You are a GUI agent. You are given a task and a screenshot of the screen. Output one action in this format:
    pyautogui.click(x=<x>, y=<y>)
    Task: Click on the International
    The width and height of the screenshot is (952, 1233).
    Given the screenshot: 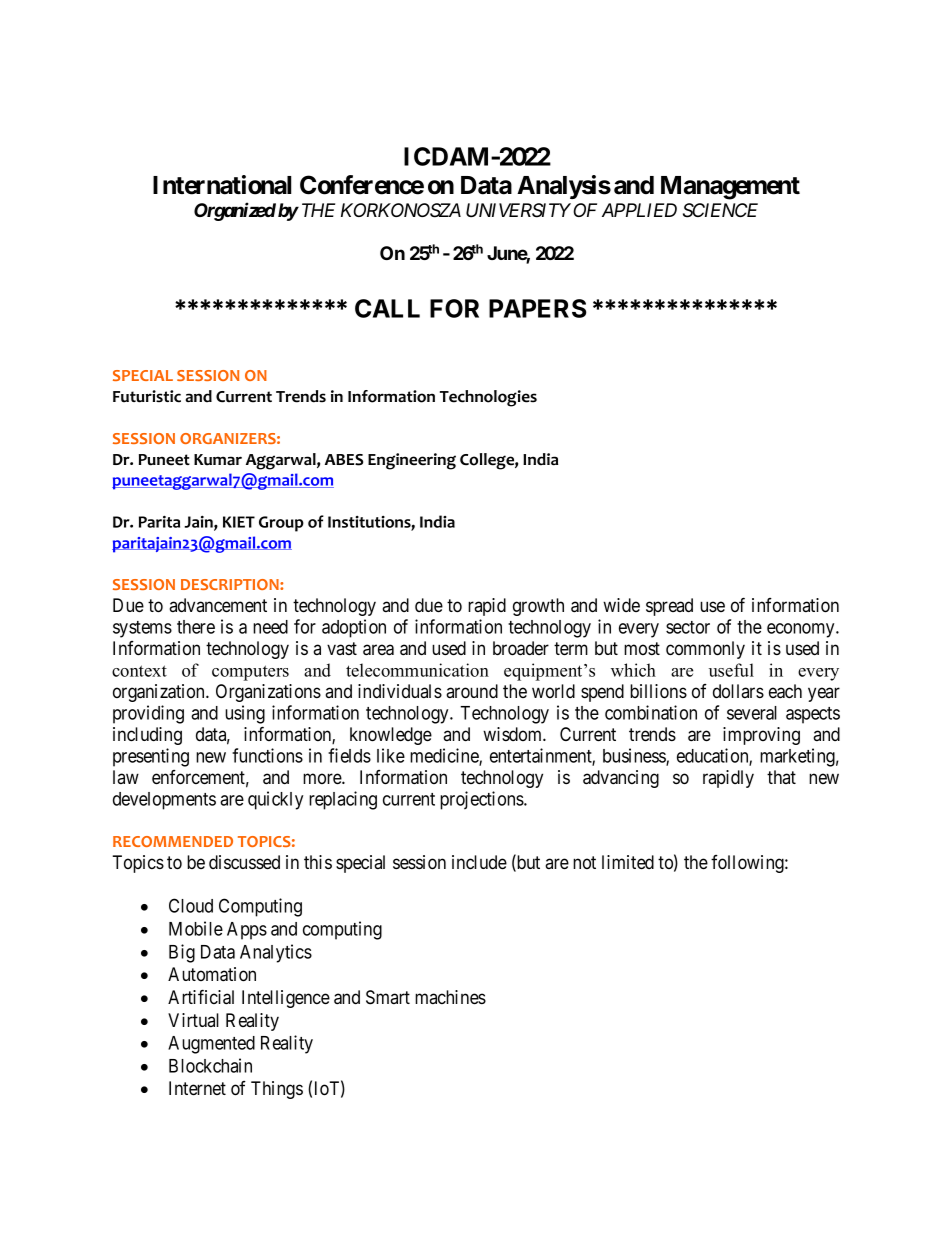 What is the action you would take?
    pyautogui.click(x=222, y=185)
